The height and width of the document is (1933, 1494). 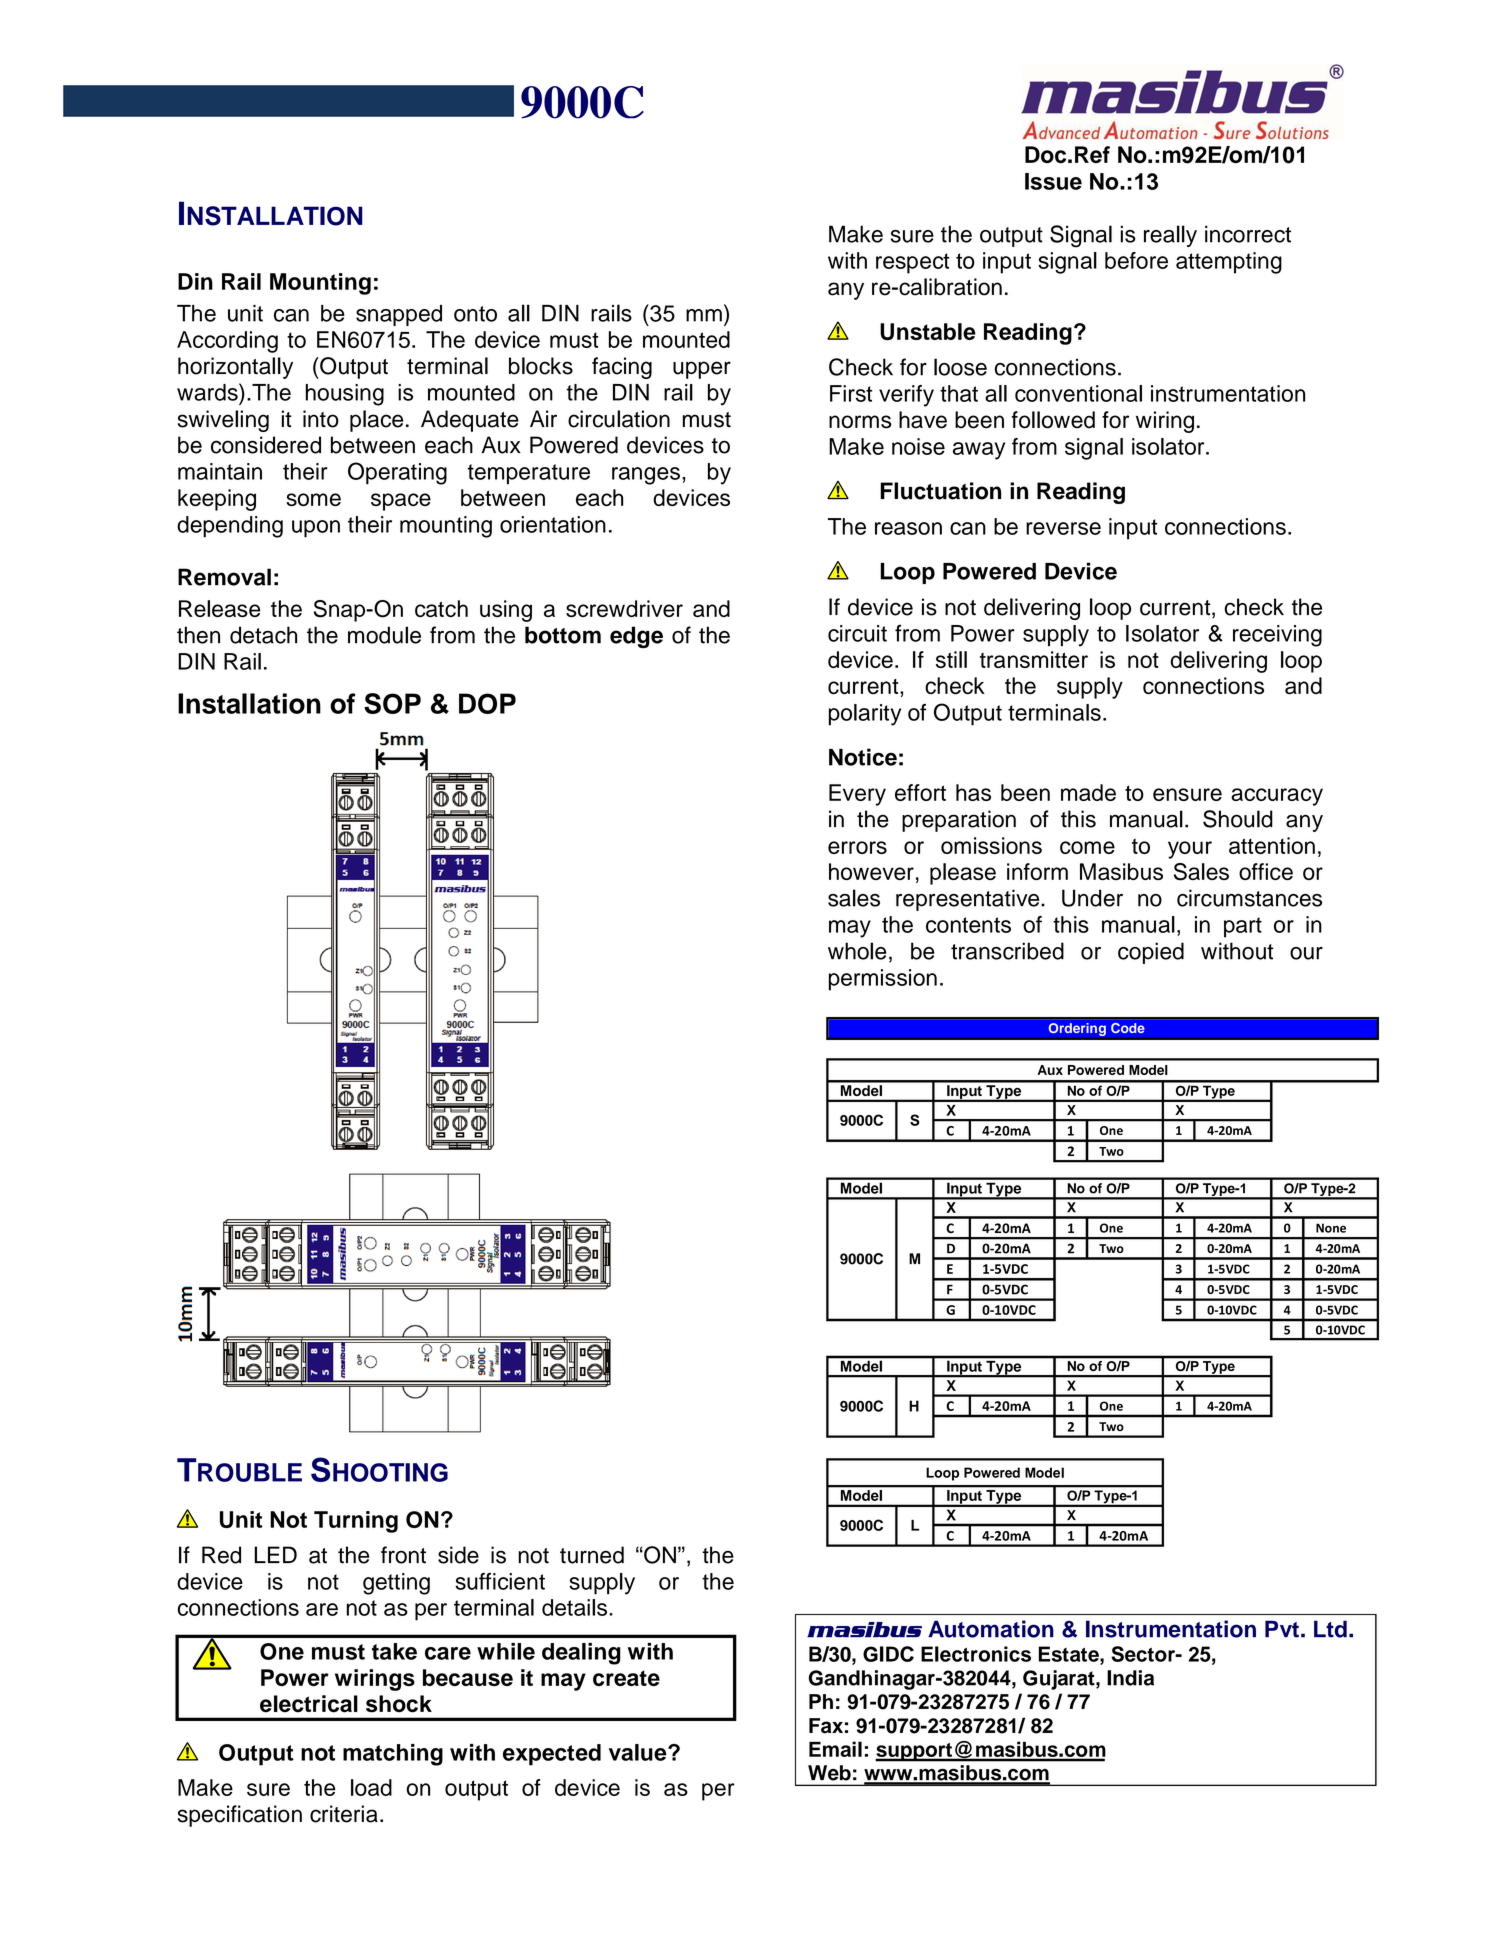 What do you see at coordinates (392, 703) in the document?
I see `SOP` at bounding box center [392, 703].
